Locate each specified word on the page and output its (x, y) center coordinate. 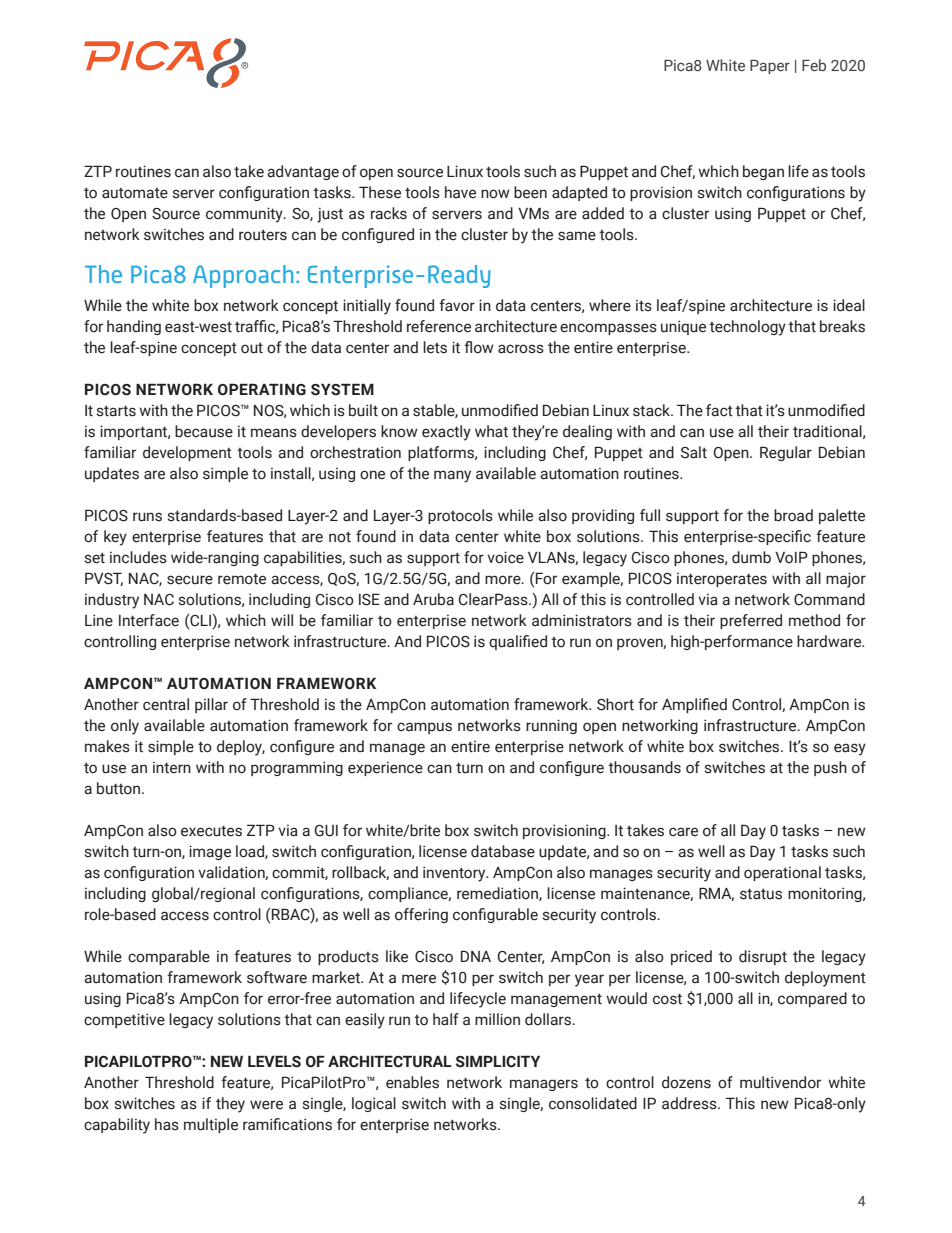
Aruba (433, 599)
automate (135, 193)
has (167, 1124)
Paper (770, 67)
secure (190, 580)
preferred (751, 621)
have (460, 192)
